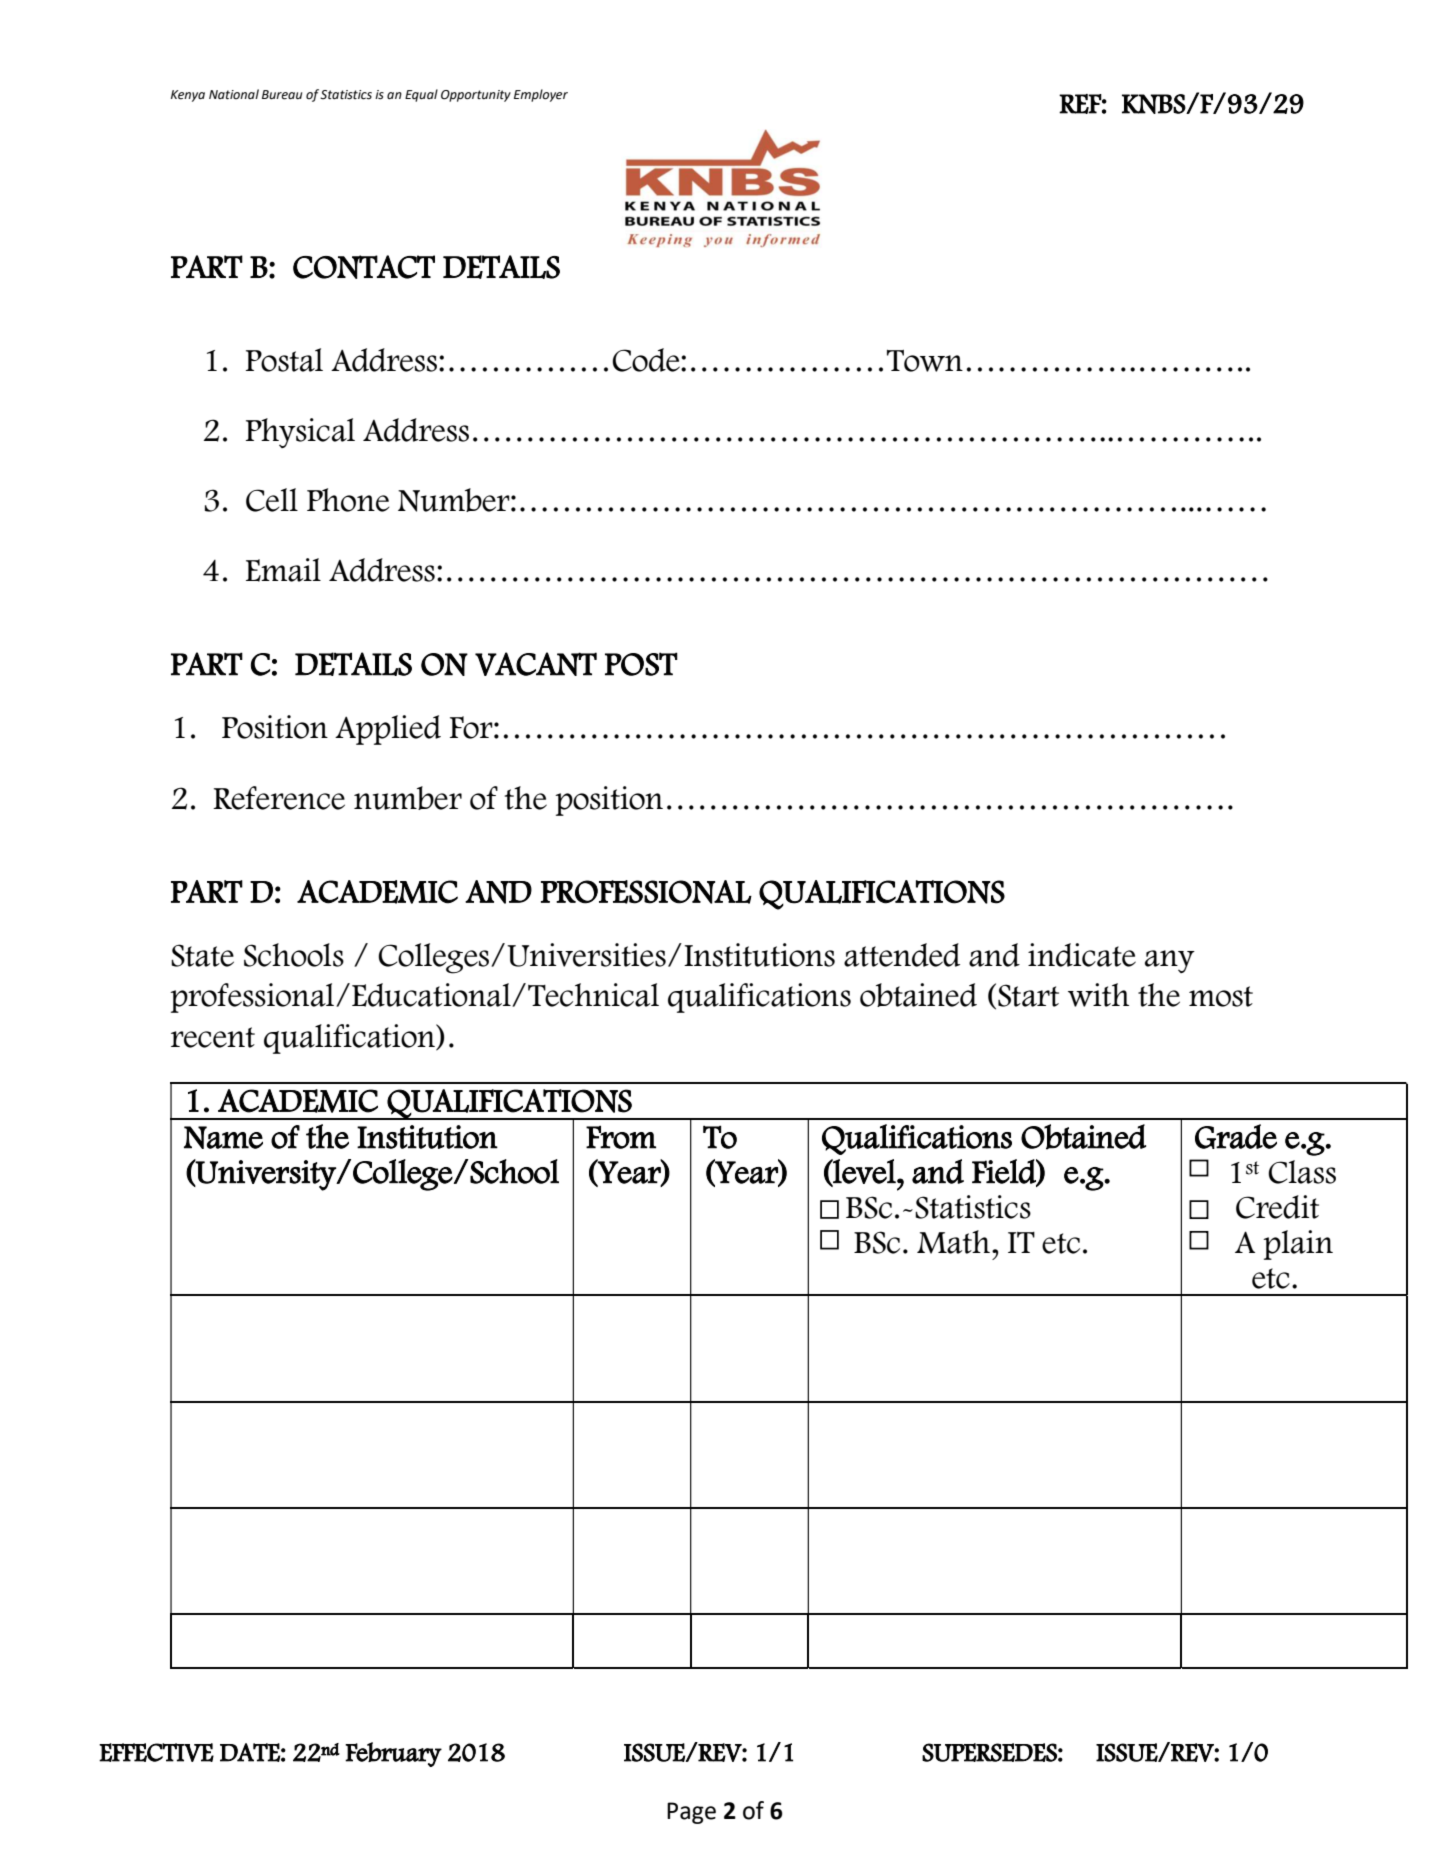 The image size is (1449, 1875). Describe the element at coordinates (476, 96) in the page. I see `Opportunity` at that location.
